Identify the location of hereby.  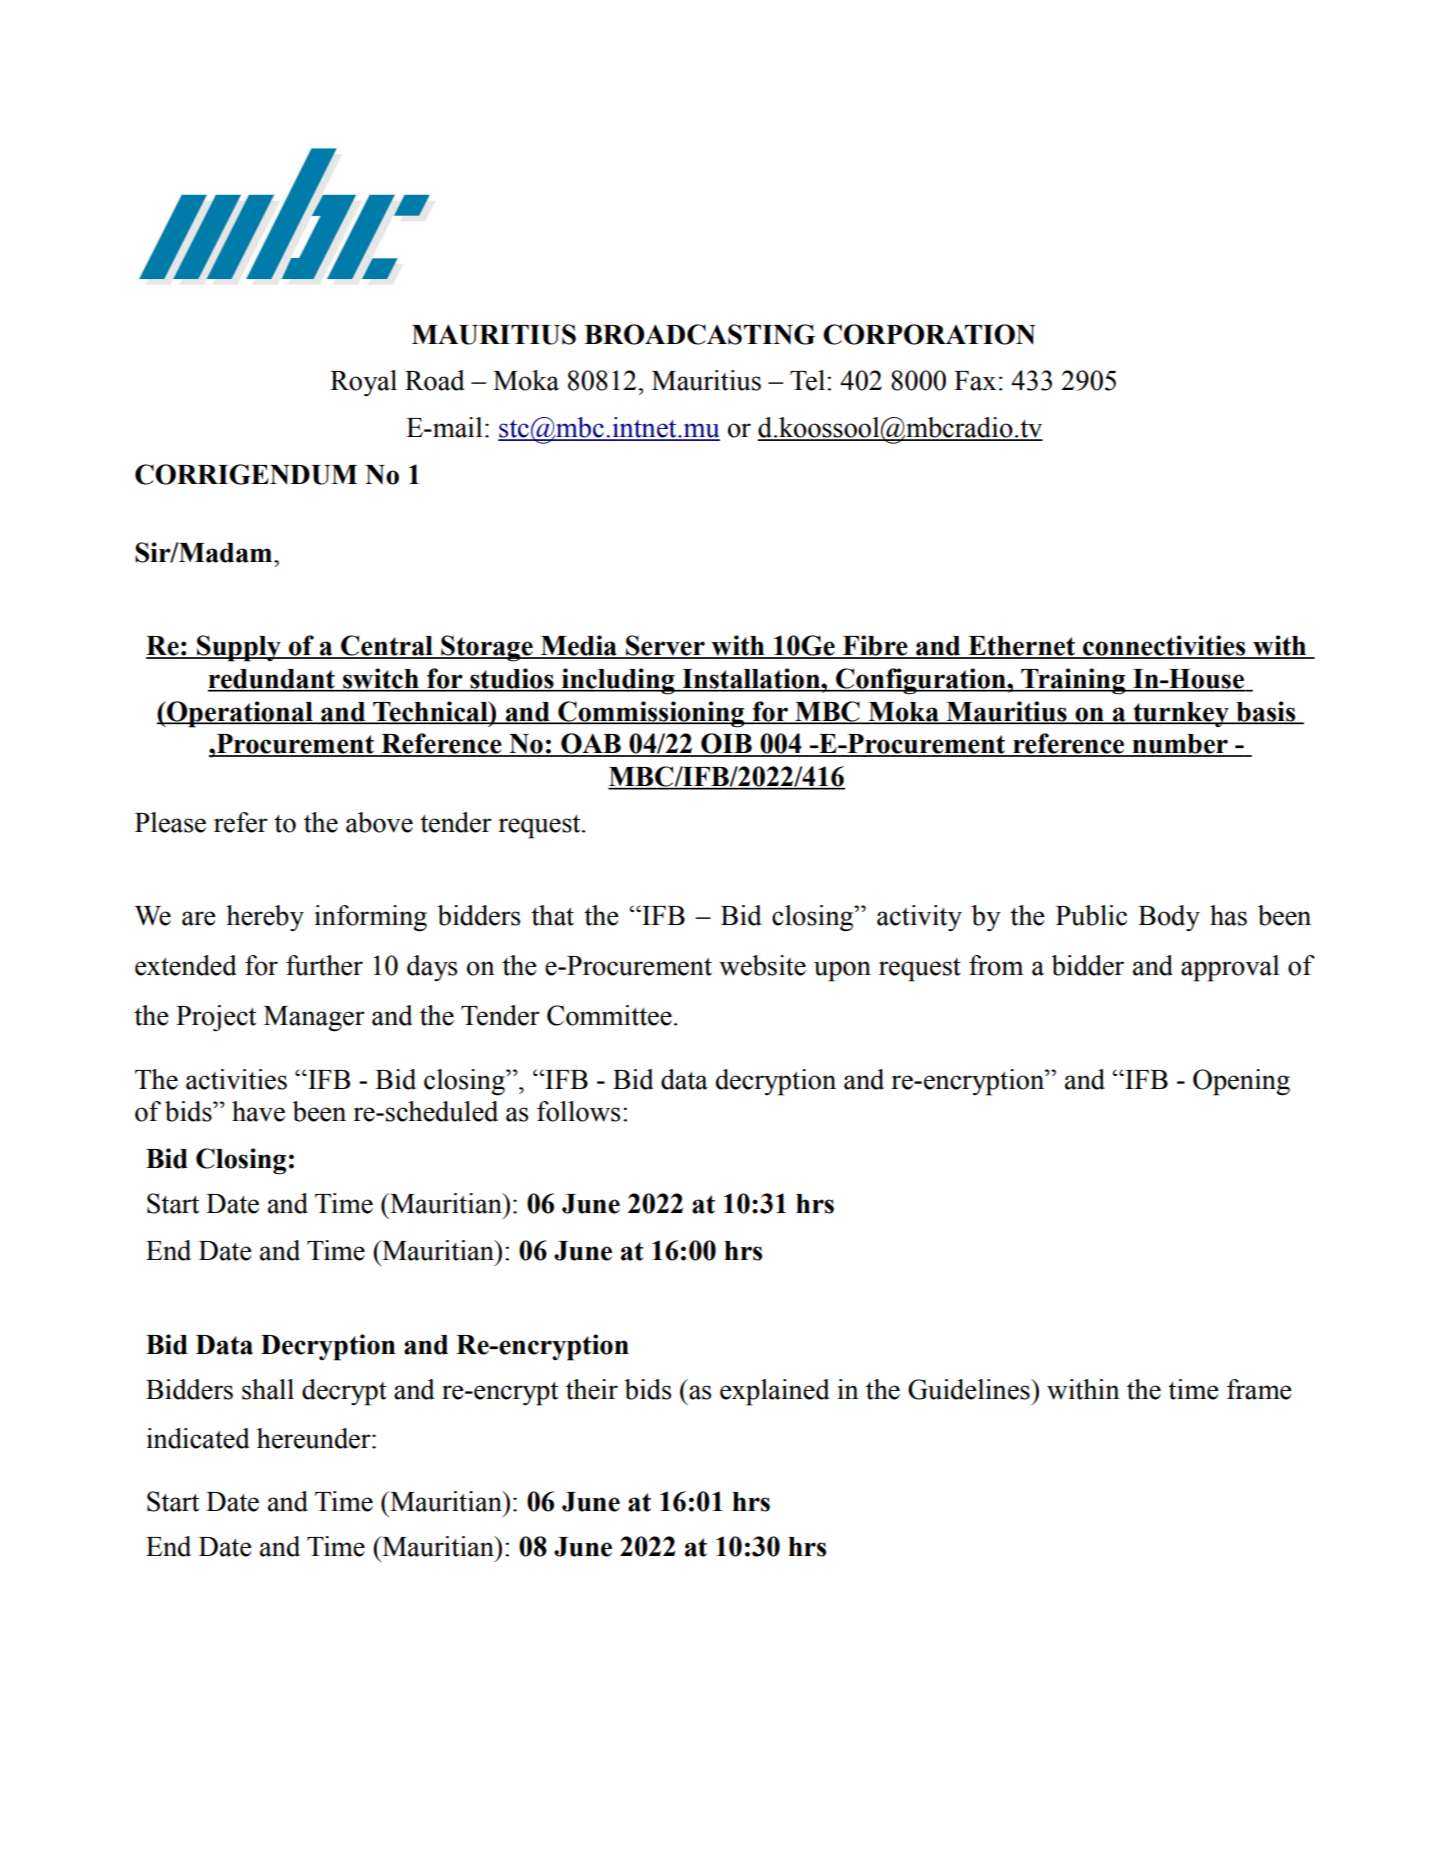
(265, 918).
